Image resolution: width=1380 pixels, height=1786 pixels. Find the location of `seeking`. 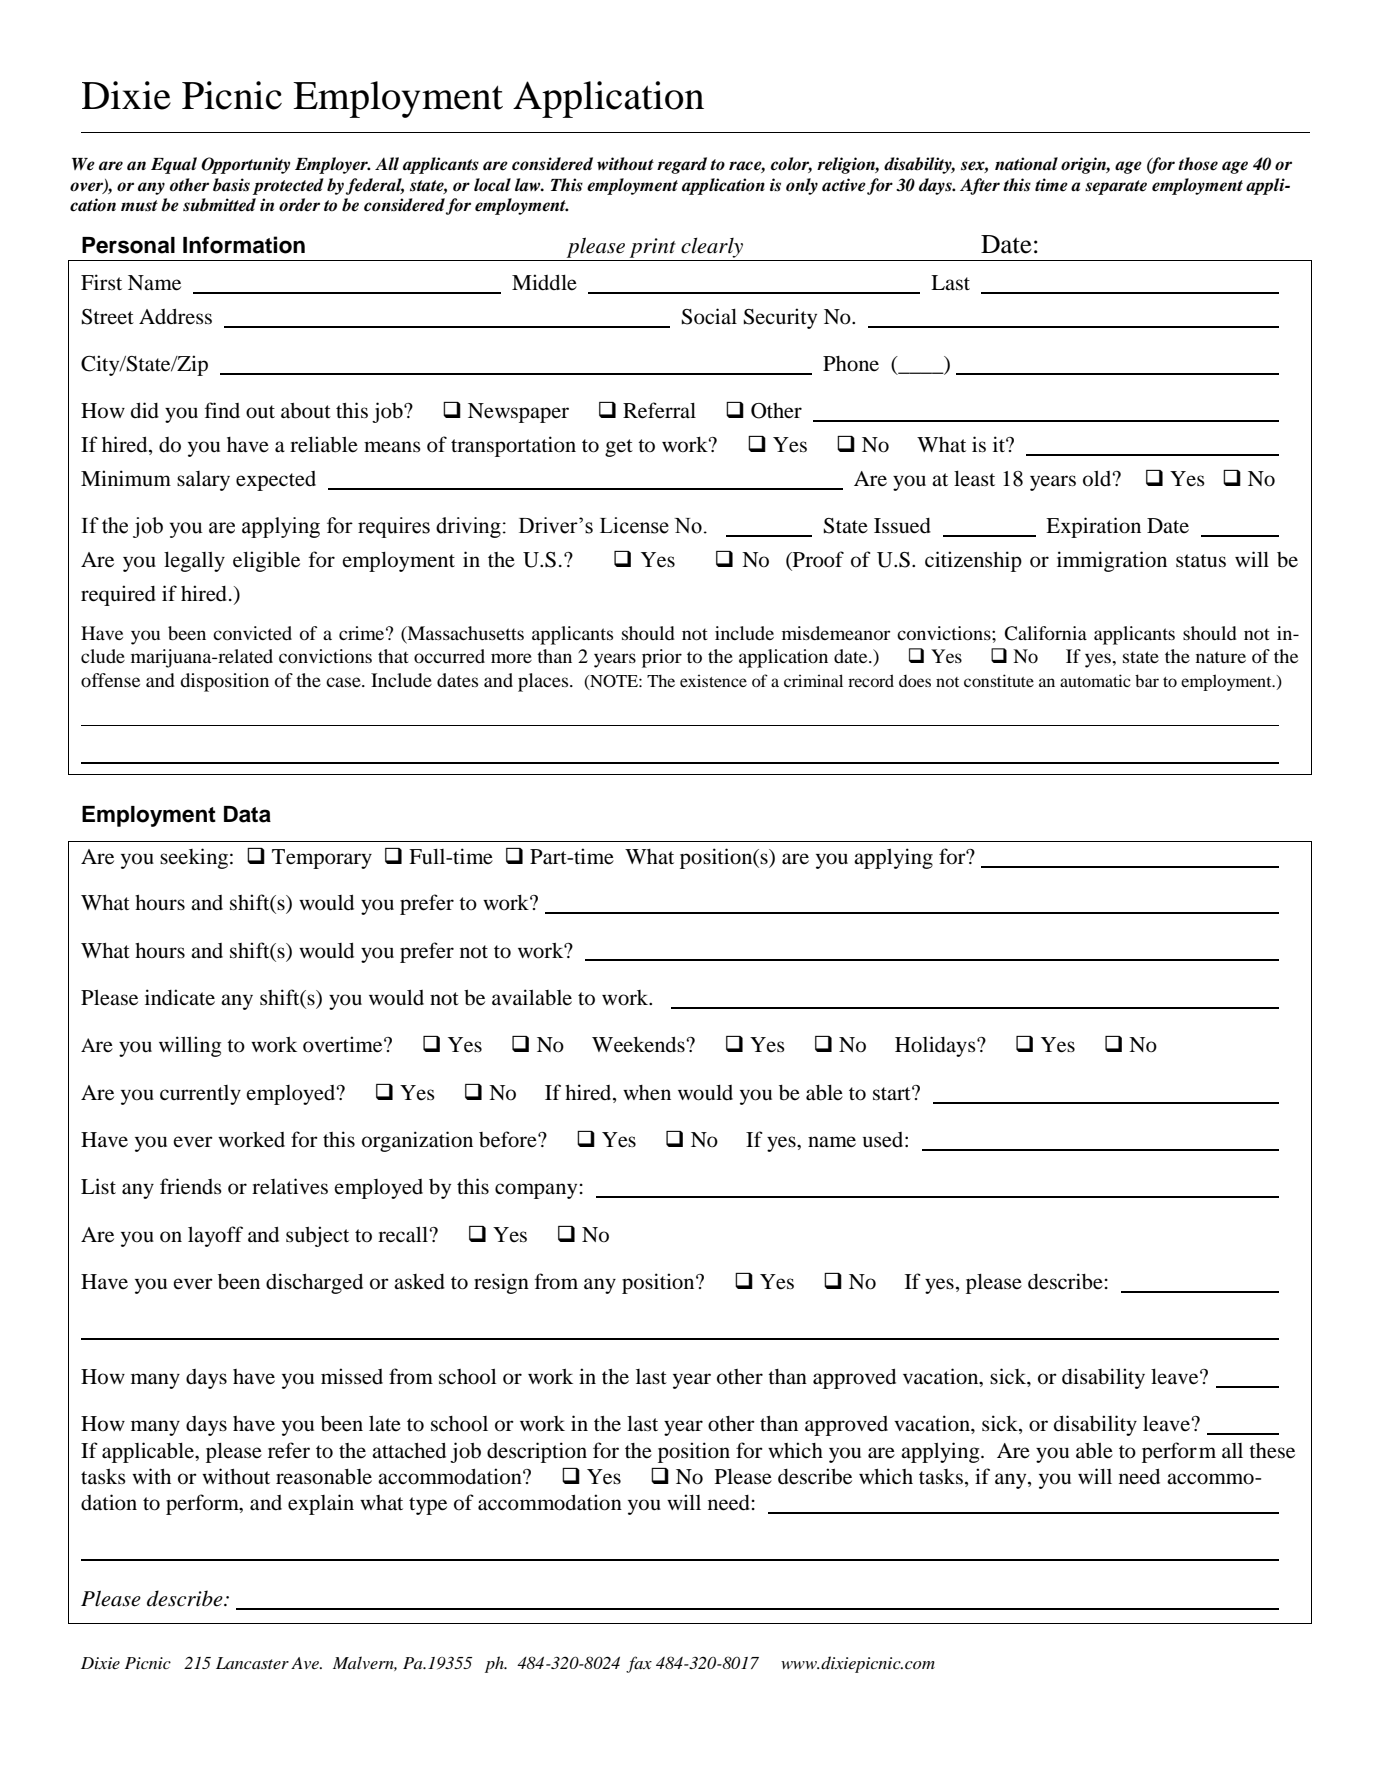

seeking is located at coordinates (194, 858).
